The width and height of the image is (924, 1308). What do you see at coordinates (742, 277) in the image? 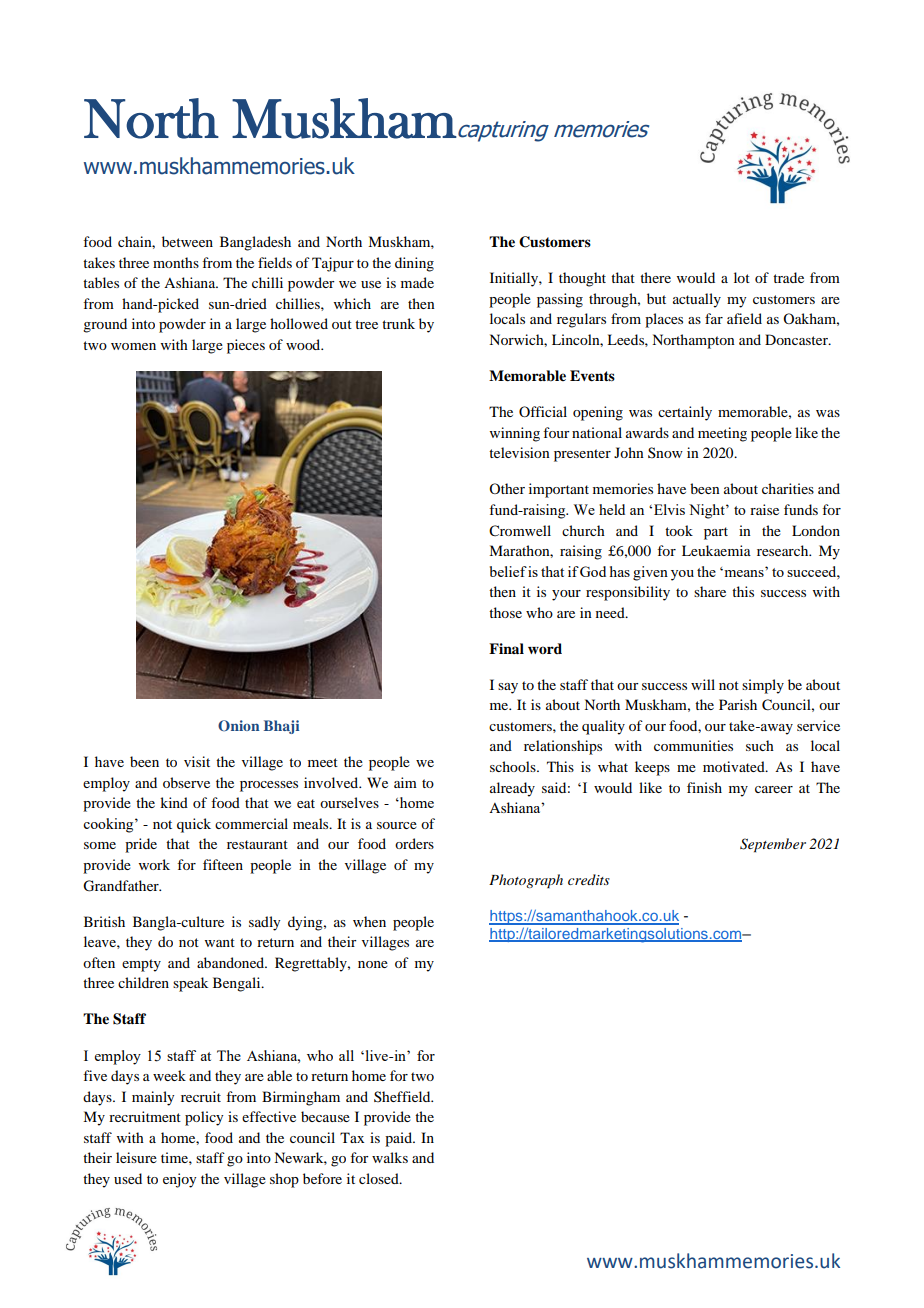
I see `lot` at bounding box center [742, 277].
